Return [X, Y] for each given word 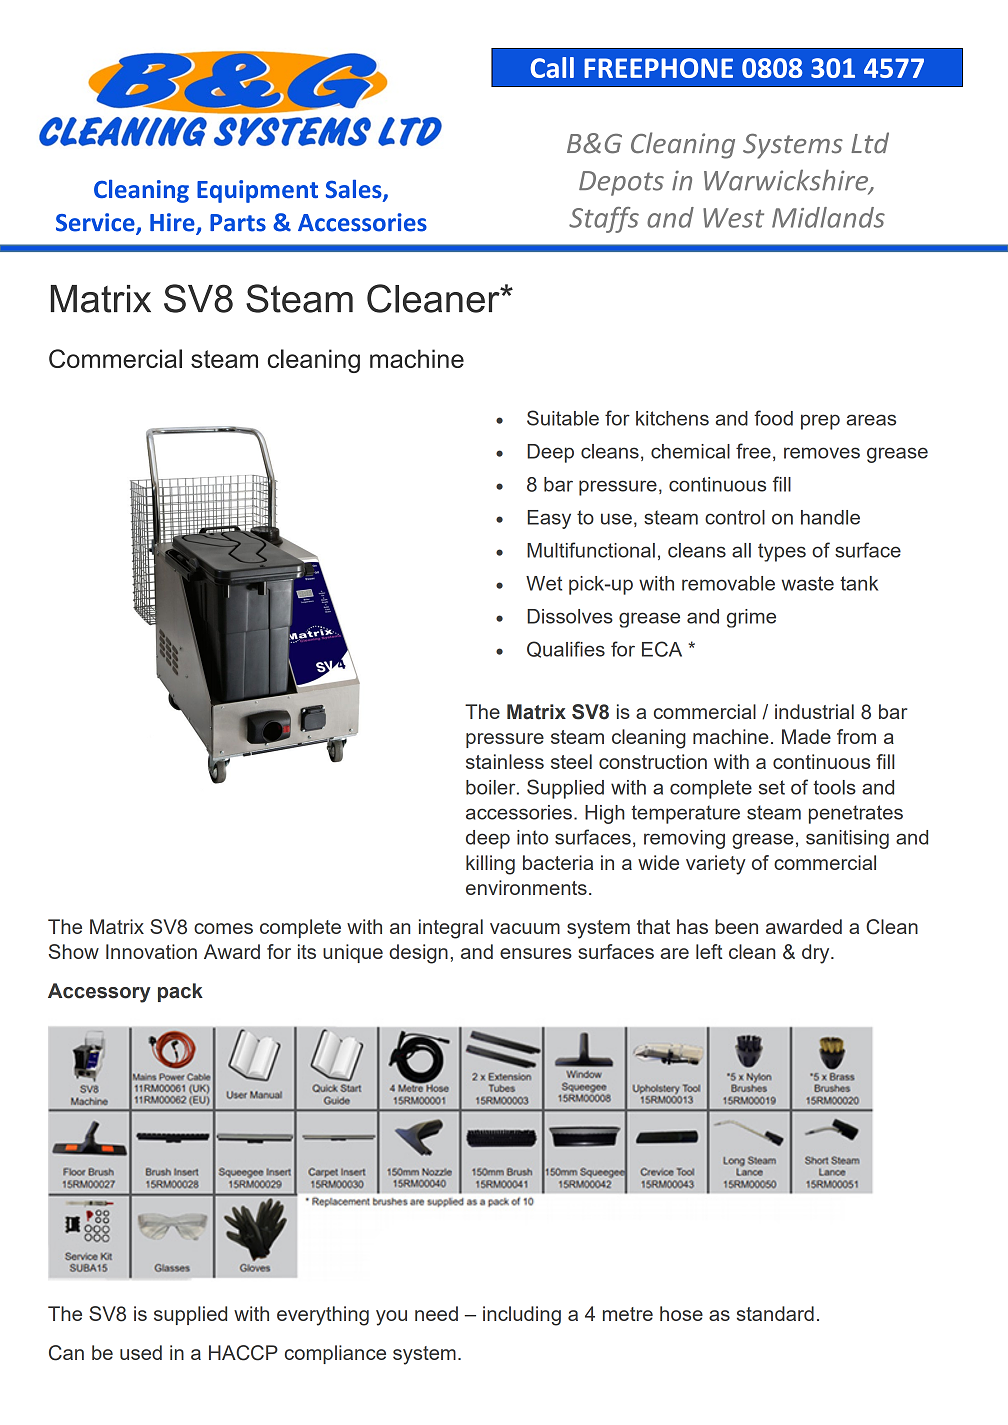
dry [817, 954]
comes [223, 928]
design [418, 954]
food [773, 418]
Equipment [257, 191]
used [141, 1352]
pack [180, 992]
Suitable [563, 418]
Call [552, 67]
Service [96, 223]
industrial [814, 711]
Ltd [870, 143]
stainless [505, 761]
